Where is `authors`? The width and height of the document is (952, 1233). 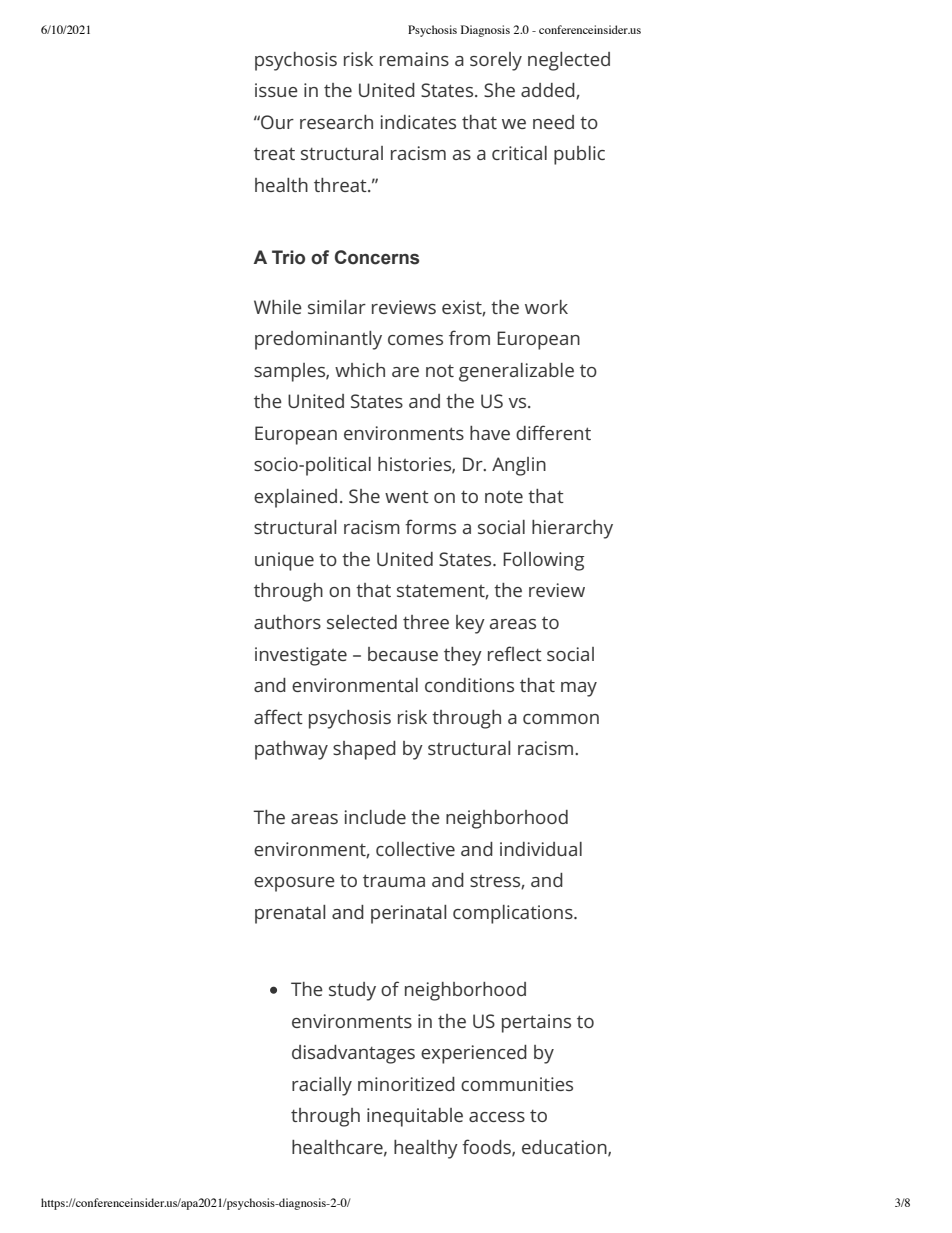
authors is located at coordinates (287, 622).
